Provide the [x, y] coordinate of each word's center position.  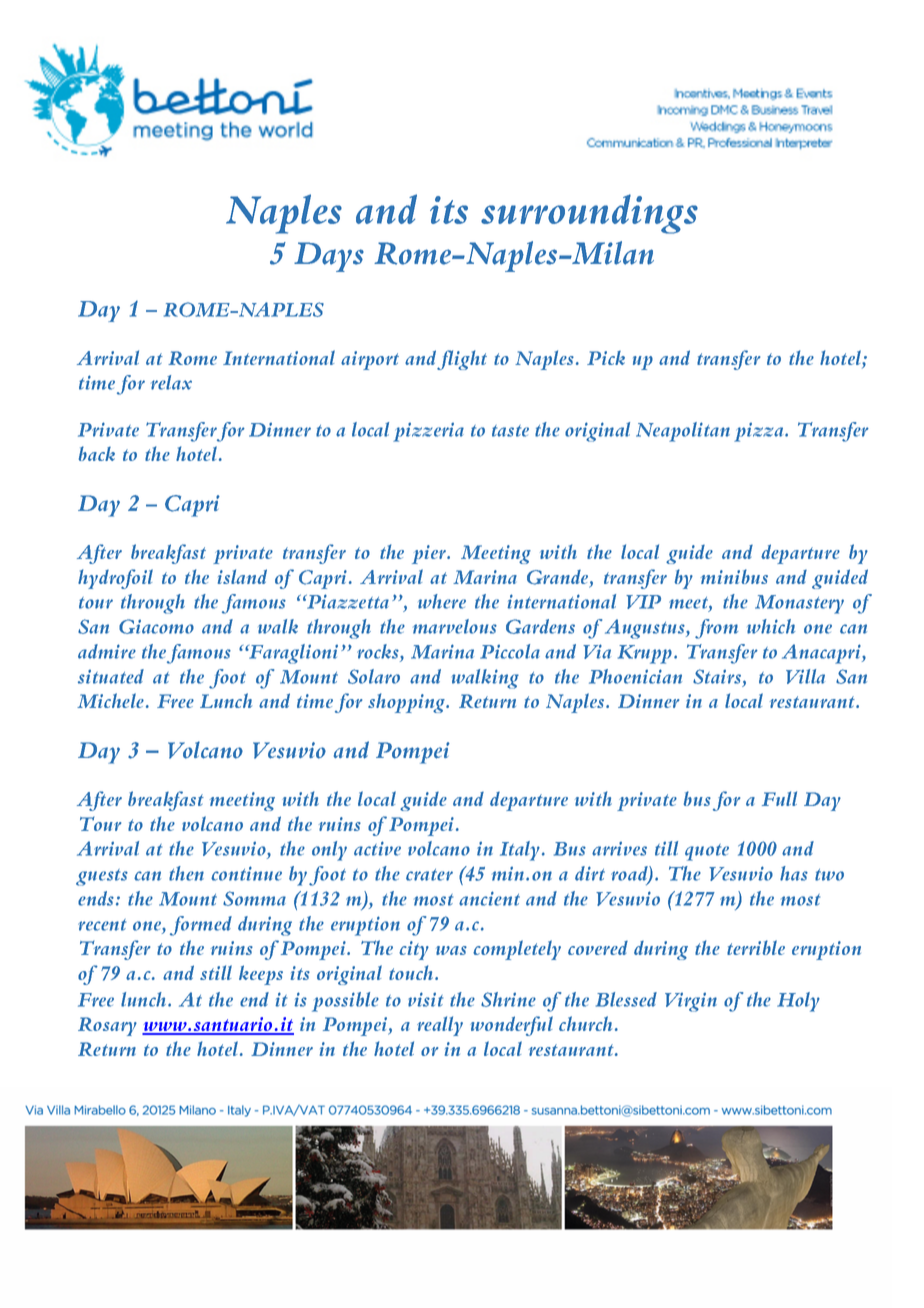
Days [329, 257]
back [97, 453]
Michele [110, 700]
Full [779, 798]
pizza [760, 432]
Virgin [691, 1002]
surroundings [589, 214]
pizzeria [428, 432]
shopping [407, 703]
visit [425, 999]
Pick [606, 358]
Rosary [107, 1026]
